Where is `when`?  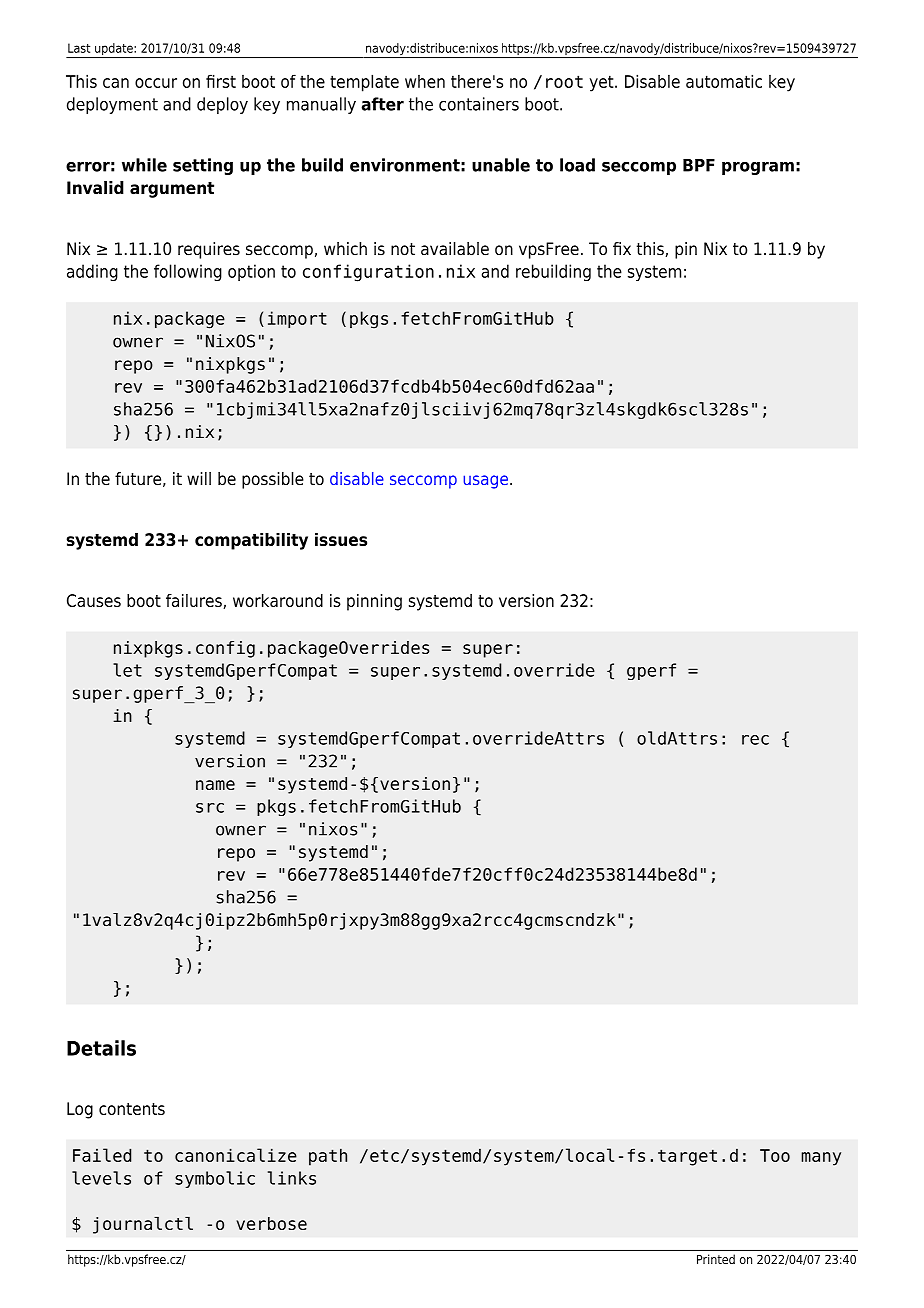 when is located at coordinates (425, 81).
